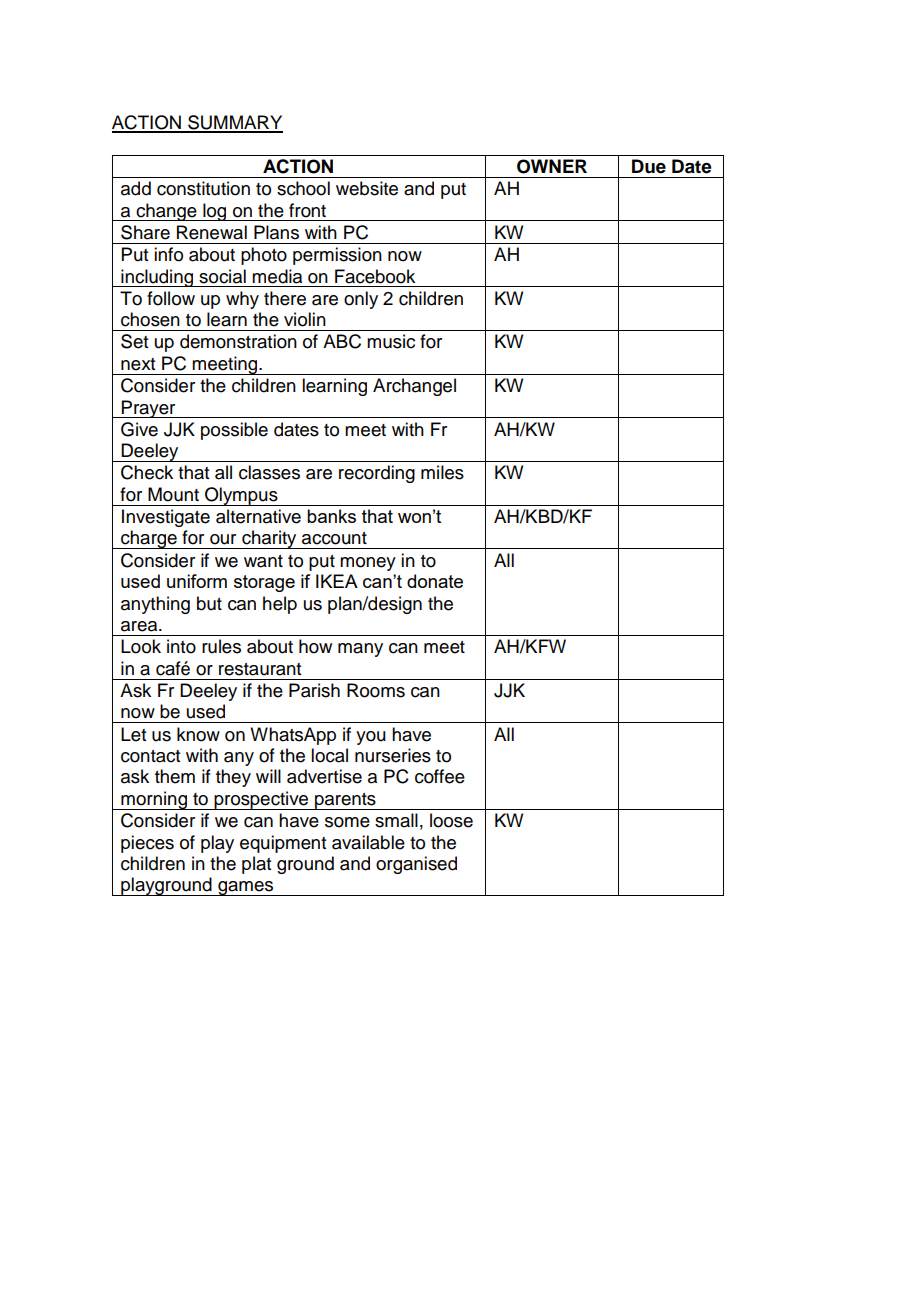 Image resolution: width=924 pixels, height=1308 pixels. What do you see at coordinates (173, 494) in the image?
I see `Mount` at bounding box center [173, 494].
